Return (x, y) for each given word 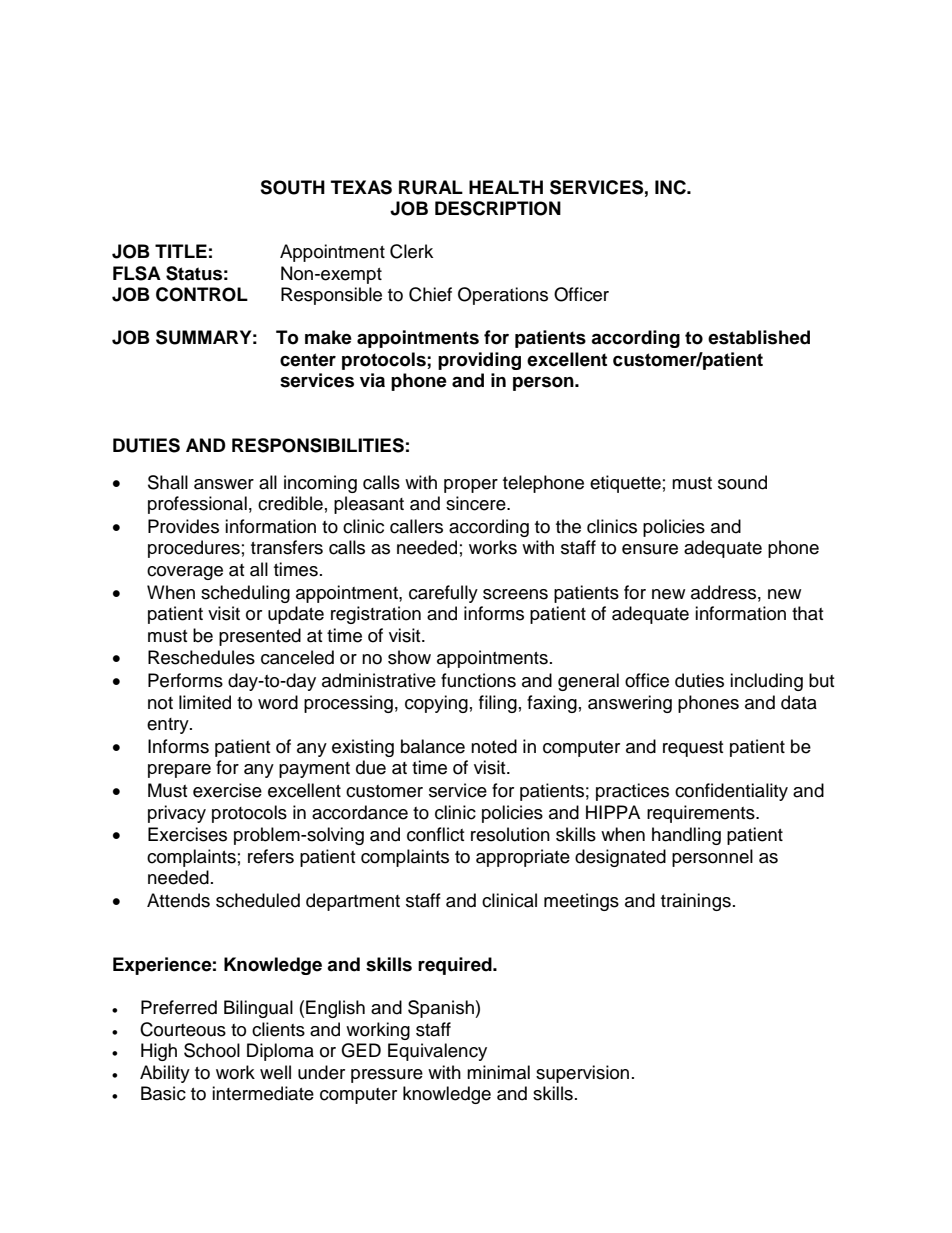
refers (271, 856)
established (759, 337)
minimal (498, 1072)
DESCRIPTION (498, 208)
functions (478, 680)
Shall (168, 482)
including (766, 682)
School (212, 1050)
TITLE (181, 251)
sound (742, 482)
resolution (510, 834)
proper (471, 486)
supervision (582, 1074)
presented (260, 637)
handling (686, 836)
